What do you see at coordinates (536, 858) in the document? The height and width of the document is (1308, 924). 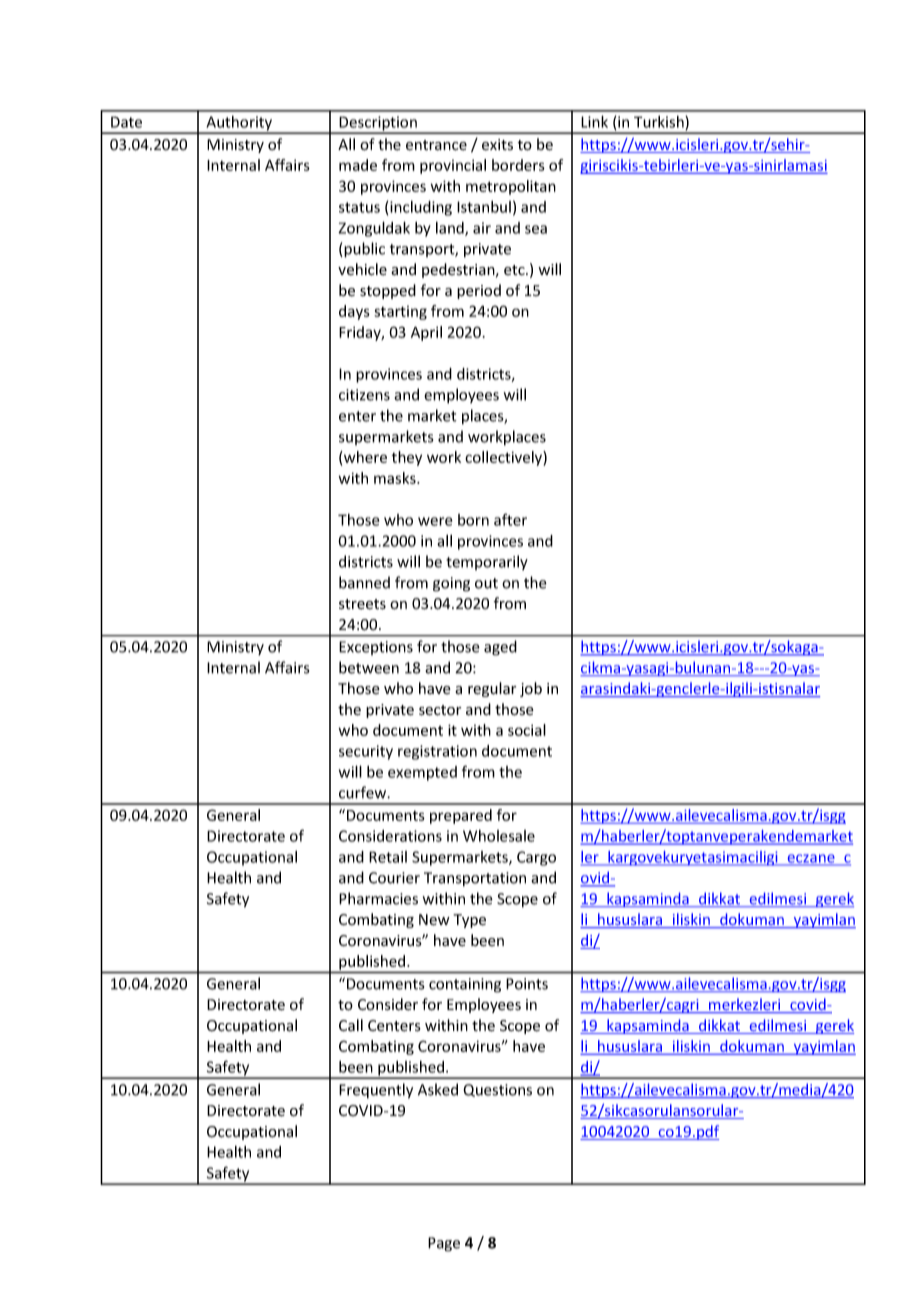 I see `Cargo` at bounding box center [536, 858].
